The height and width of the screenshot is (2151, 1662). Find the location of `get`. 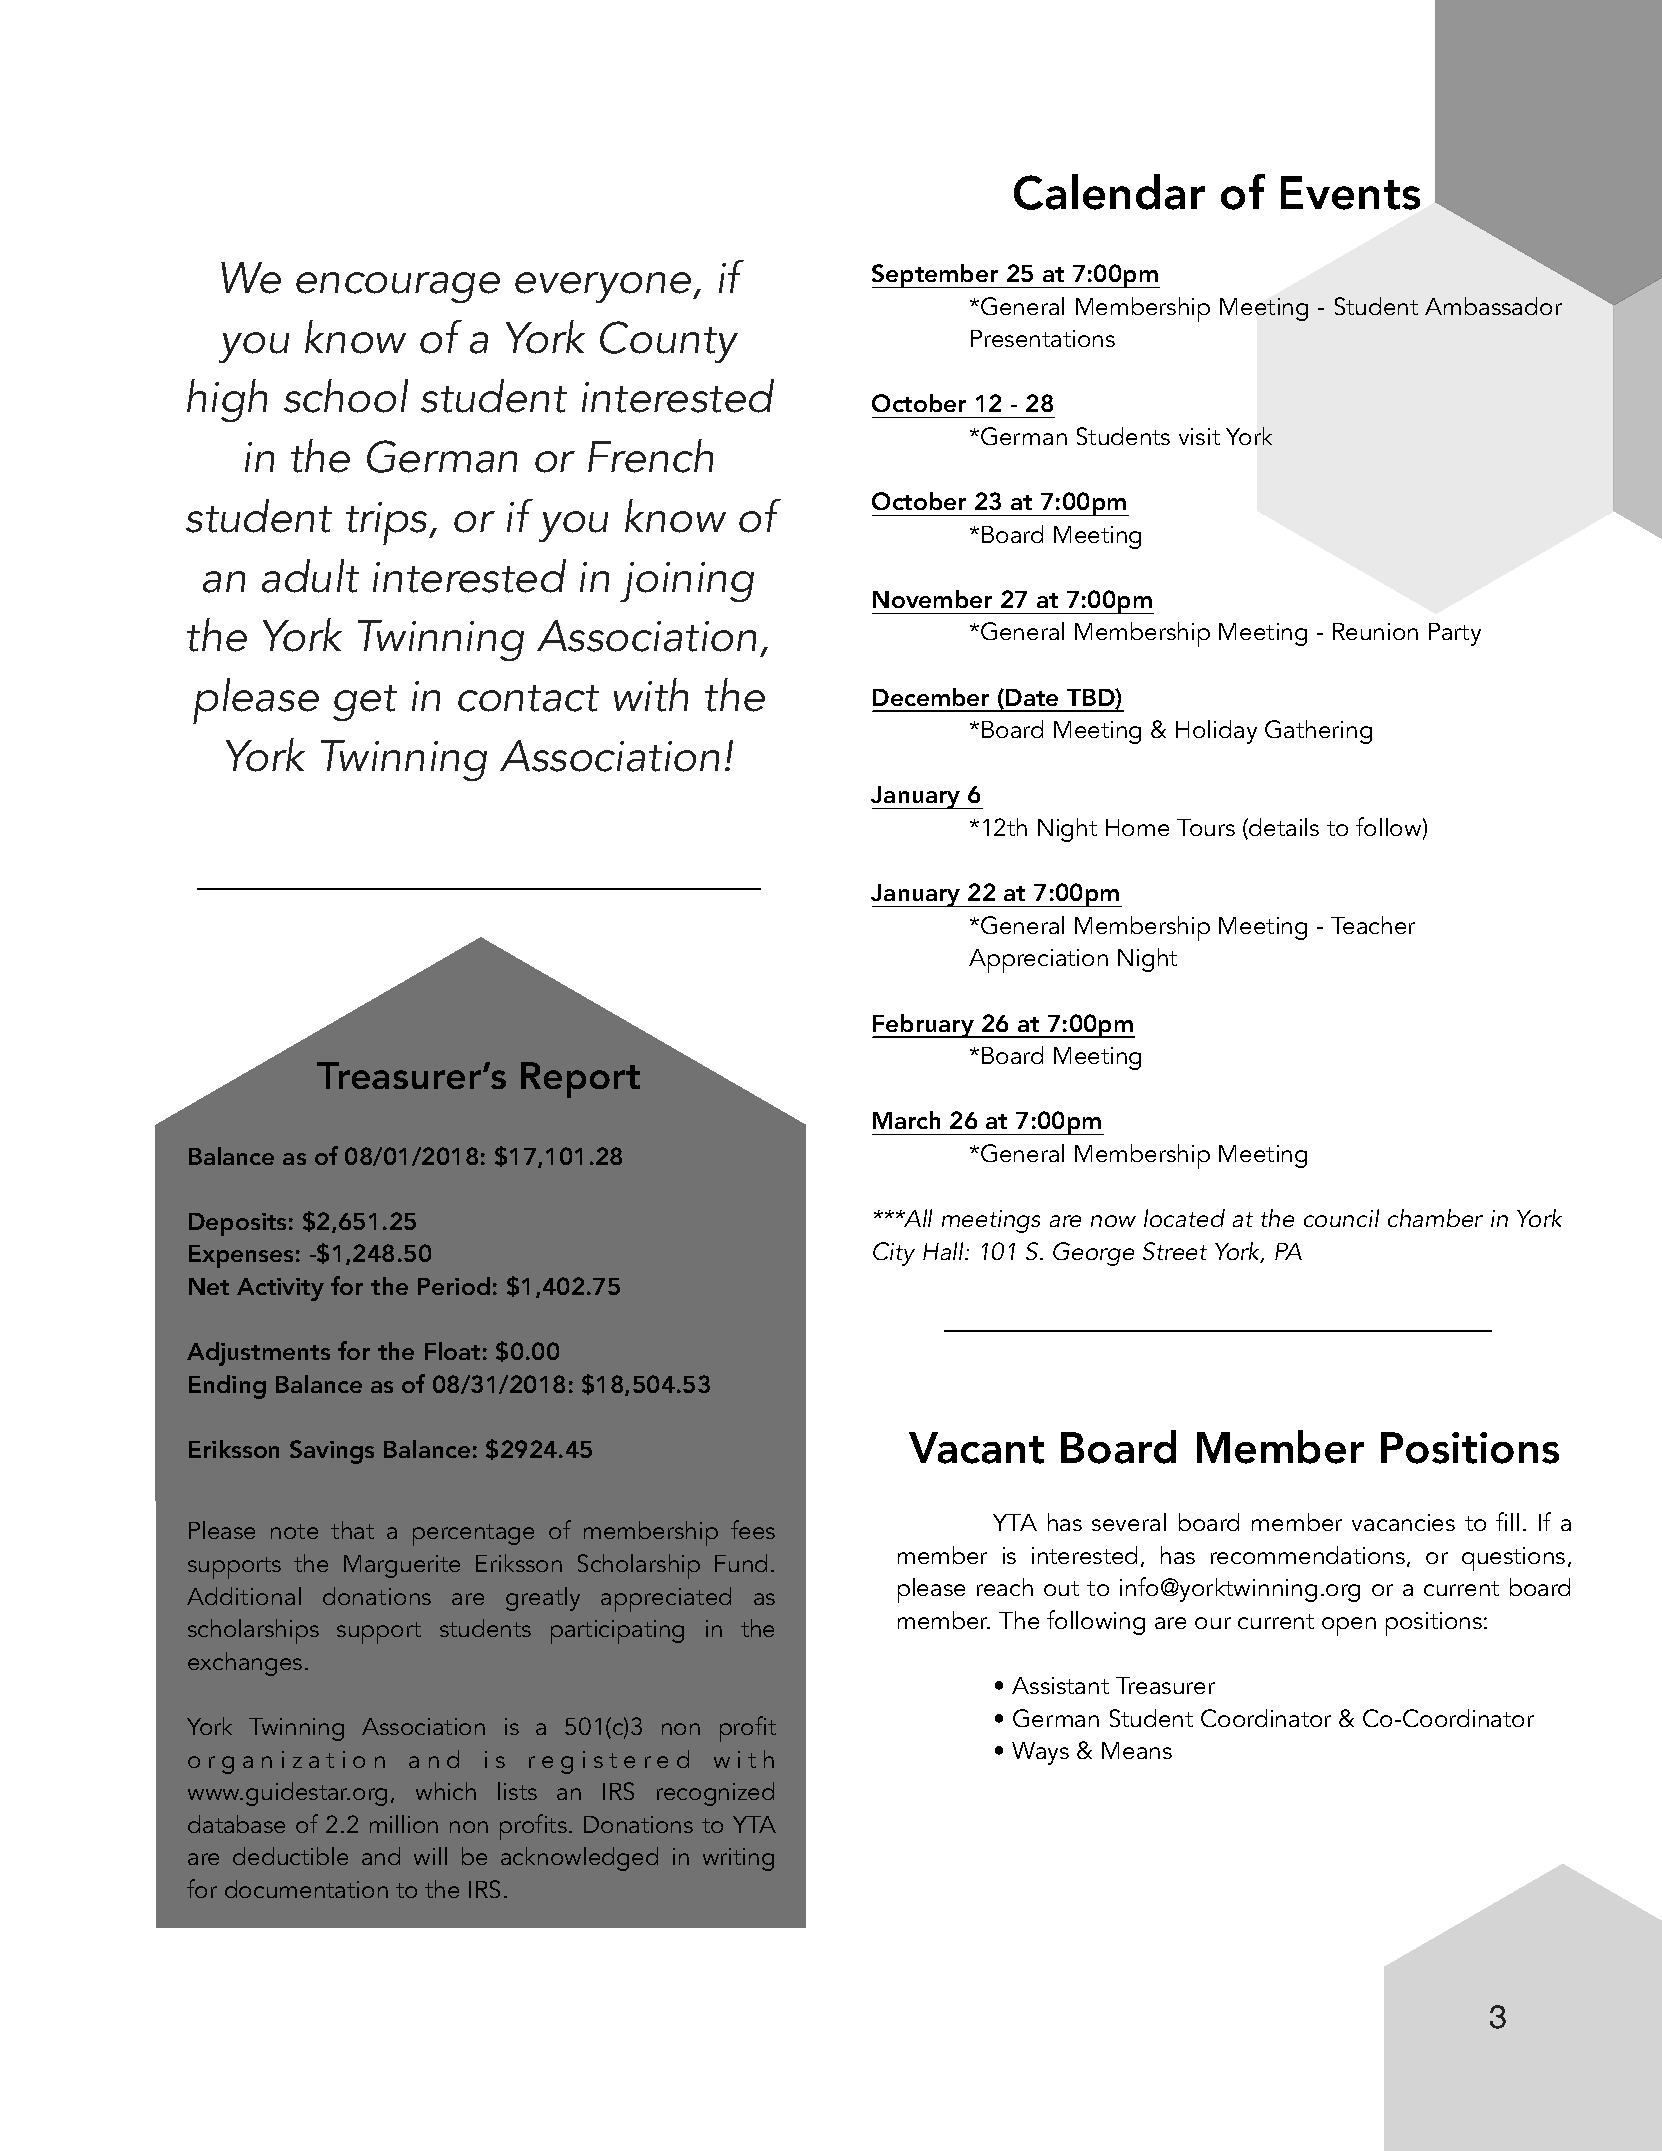

get is located at coordinates (365, 703).
